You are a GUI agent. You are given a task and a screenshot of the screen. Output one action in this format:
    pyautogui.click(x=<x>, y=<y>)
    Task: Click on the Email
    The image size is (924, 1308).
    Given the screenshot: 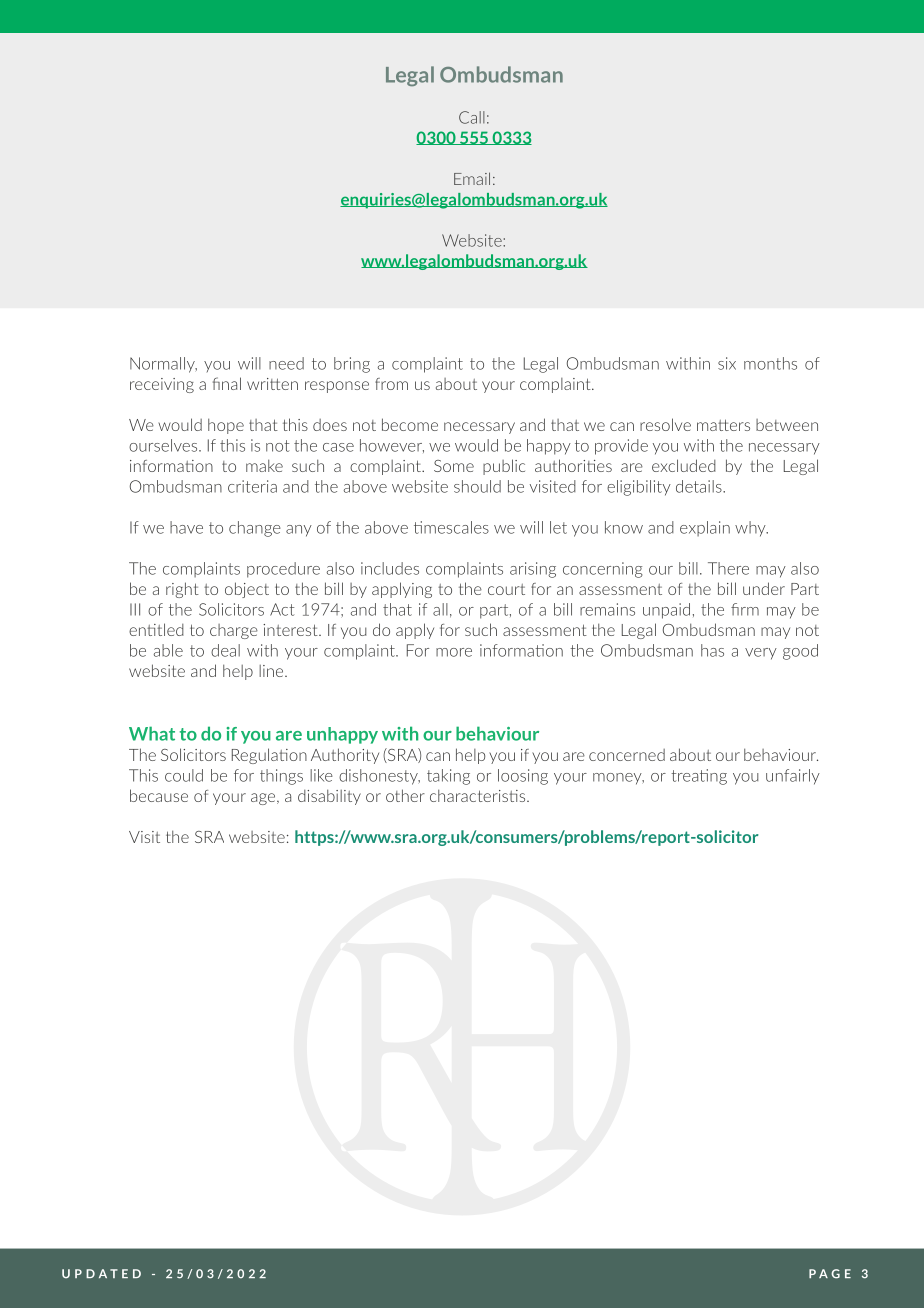 What is the action you would take?
    pyautogui.click(x=472, y=178)
